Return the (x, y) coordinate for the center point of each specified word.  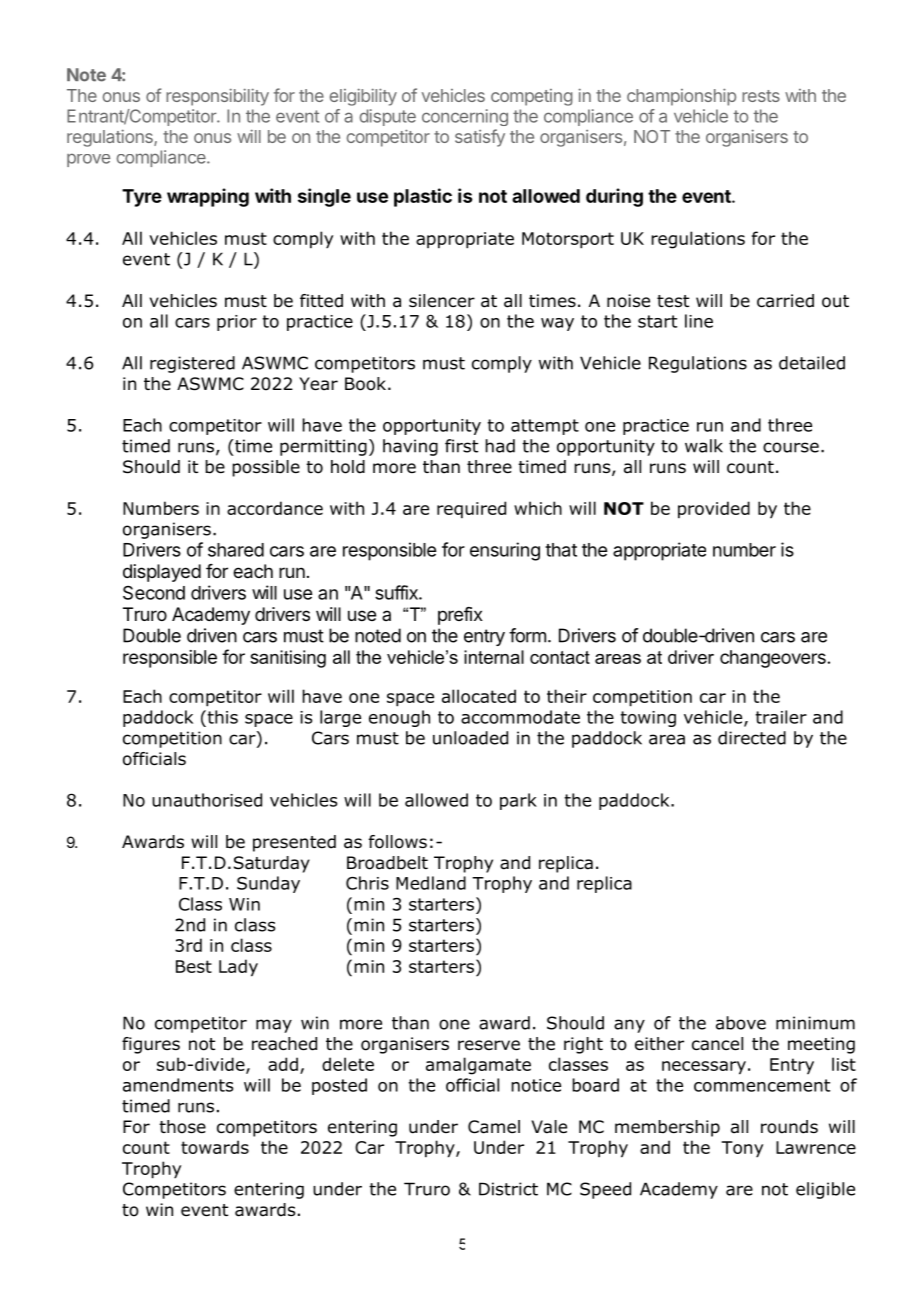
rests (761, 96)
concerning (465, 117)
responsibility (217, 97)
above (741, 1023)
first (461, 446)
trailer (781, 717)
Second (154, 593)
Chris (367, 883)
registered (192, 364)
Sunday (268, 884)
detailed (812, 363)
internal (494, 657)
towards (215, 1147)
